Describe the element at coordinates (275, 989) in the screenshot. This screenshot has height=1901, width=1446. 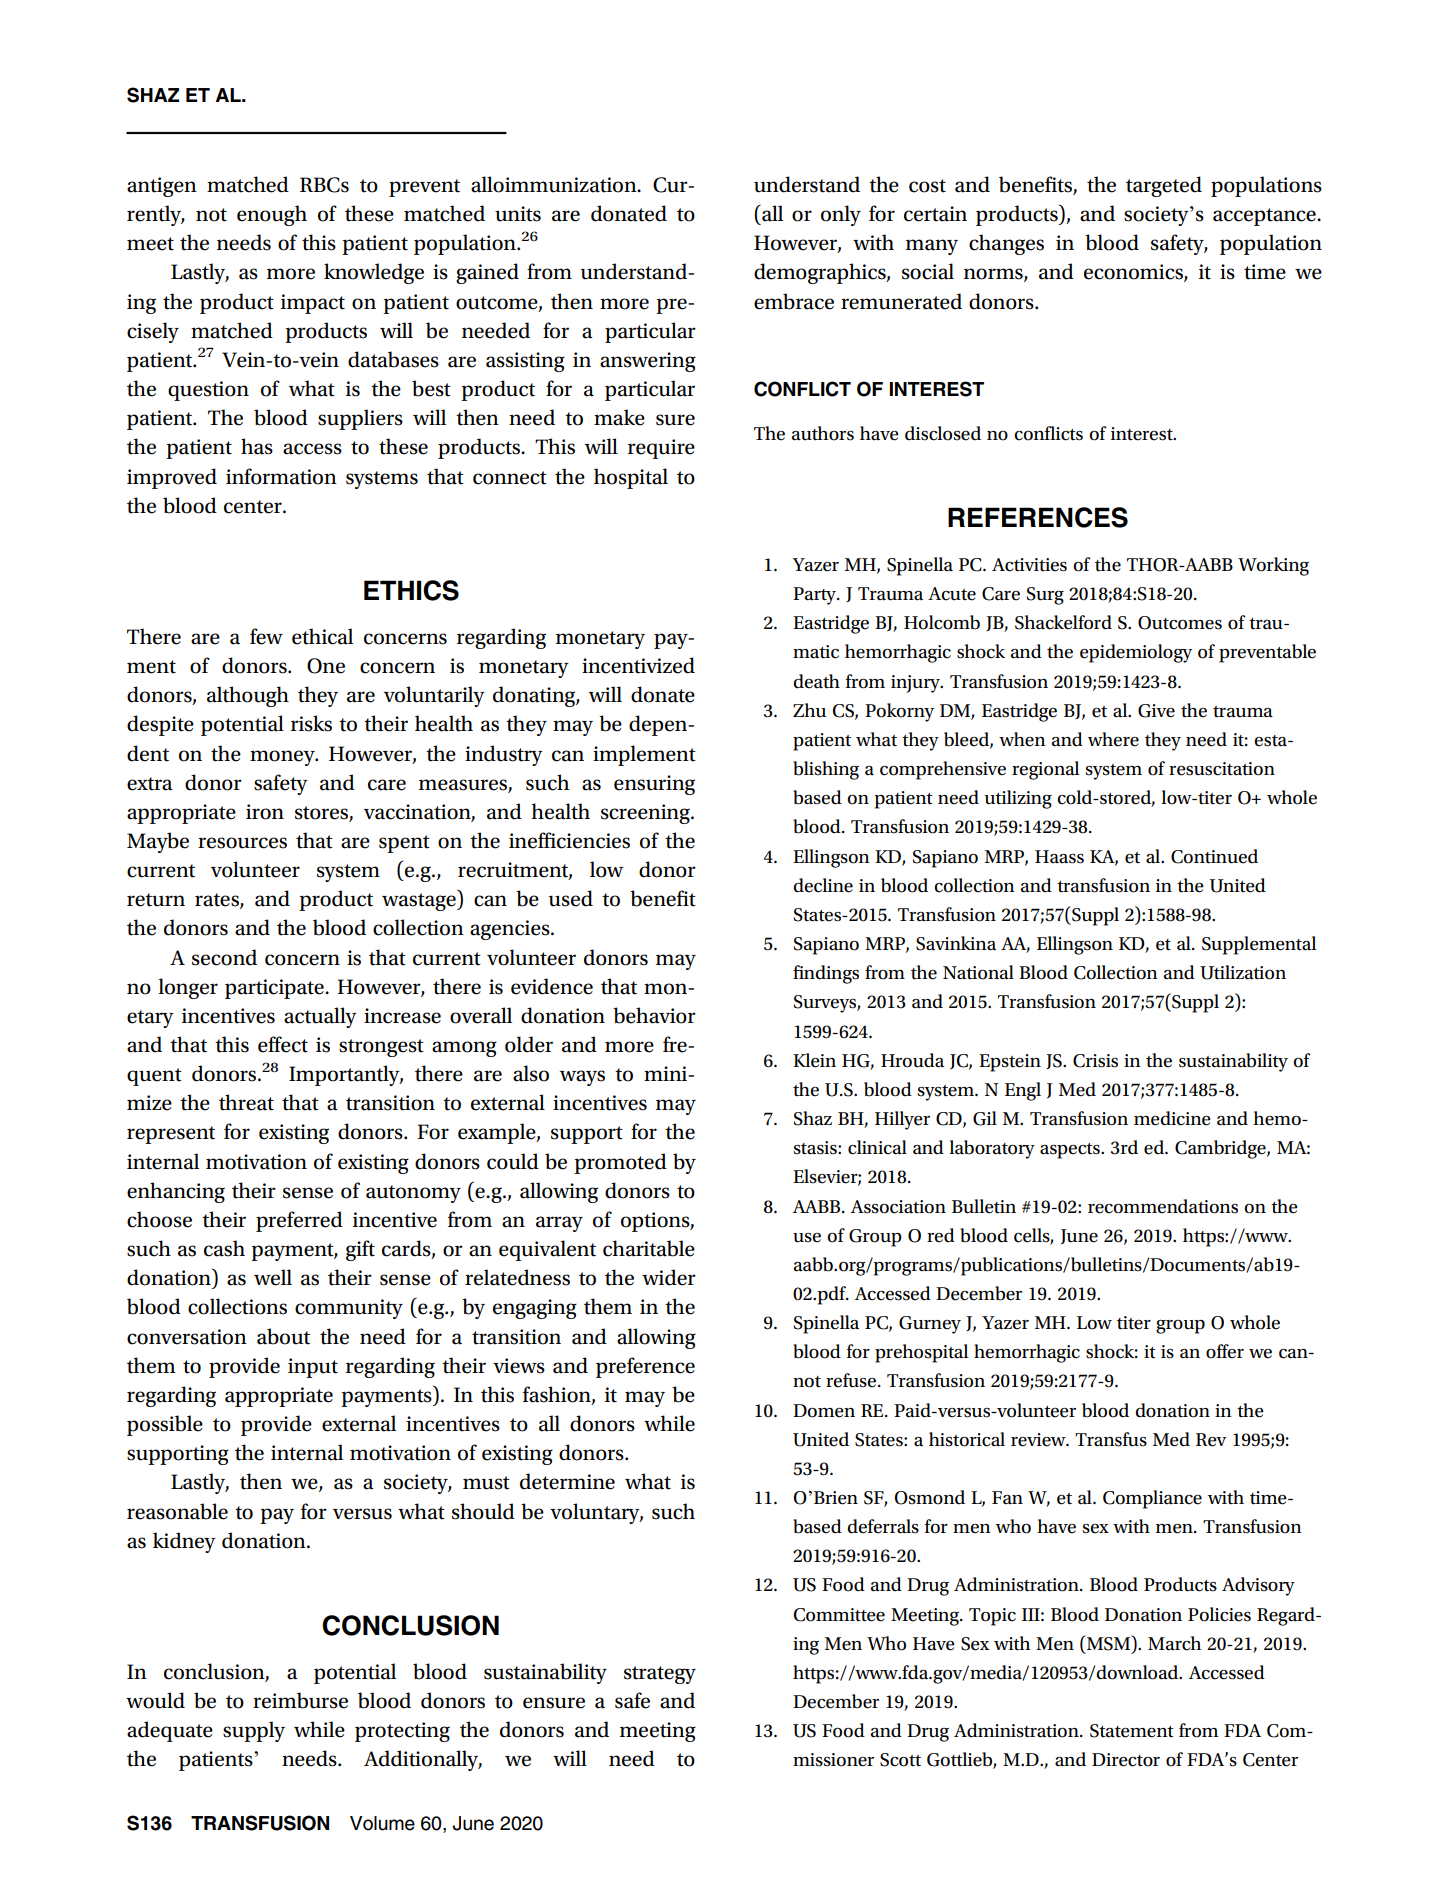
I see `participate` at that location.
